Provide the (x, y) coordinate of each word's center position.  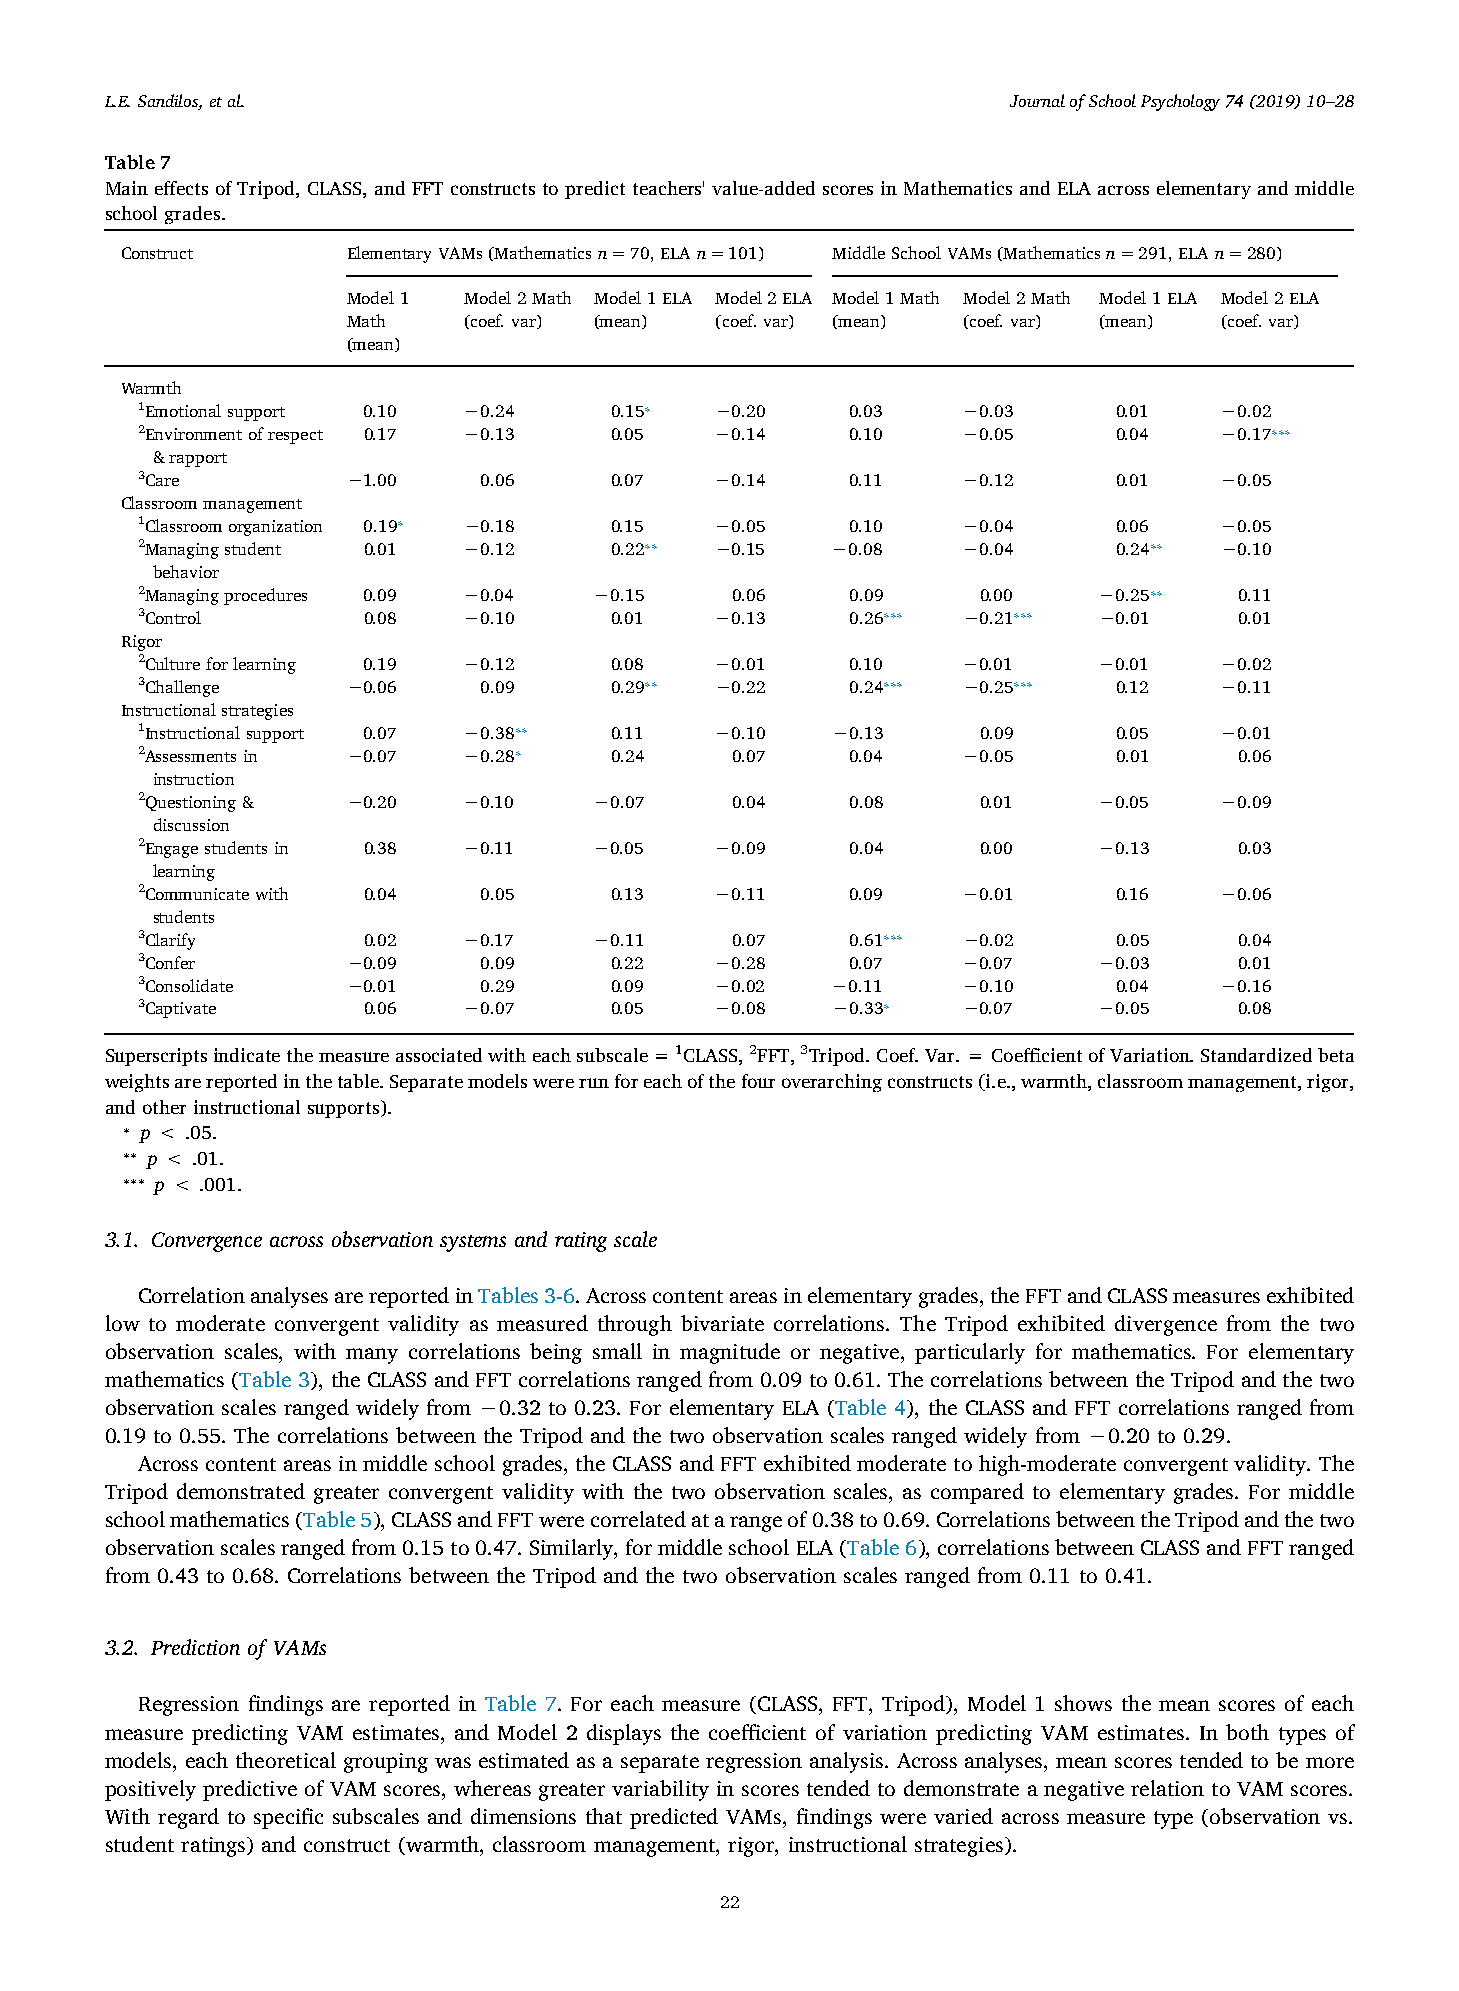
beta (1336, 1055)
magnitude (730, 1353)
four (758, 1081)
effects (181, 188)
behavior (186, 571)
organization (275, 528)
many (372, 1356)
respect (295, 437)
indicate (247, 1055)
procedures (265, 596)
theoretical (286, 1760)
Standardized (1256, 1055)
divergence (1166, 1325)
